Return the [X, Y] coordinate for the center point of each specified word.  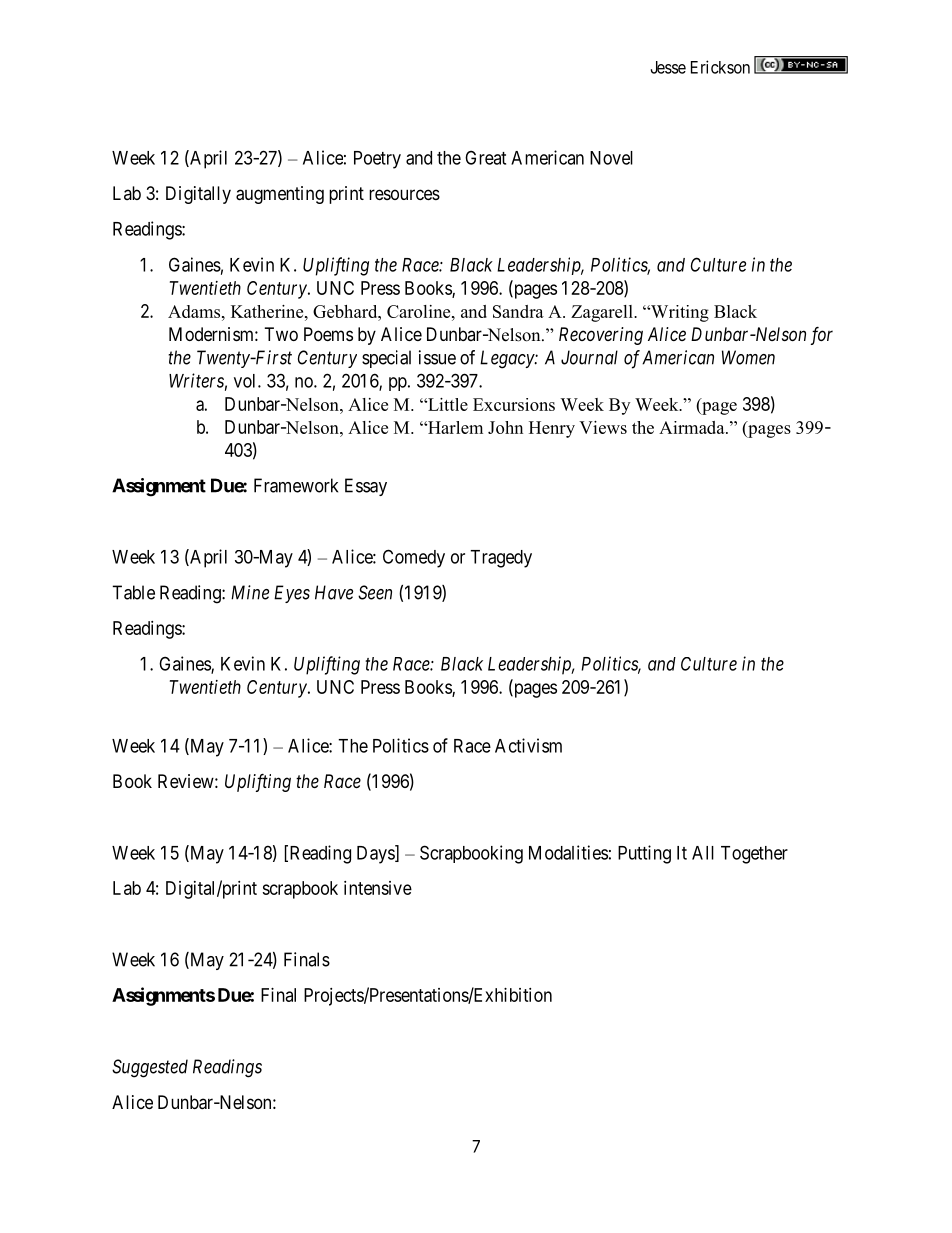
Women [748, 357]
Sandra [518, 311]
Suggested [150, 1068]
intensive [378, 888]
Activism [528, 745]
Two [281, 334]
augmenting [280, 195]
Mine [250, 592]
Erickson [720, 67]
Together [754, 855]
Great [485, 157]
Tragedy [501, 559]
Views [603, 427]
